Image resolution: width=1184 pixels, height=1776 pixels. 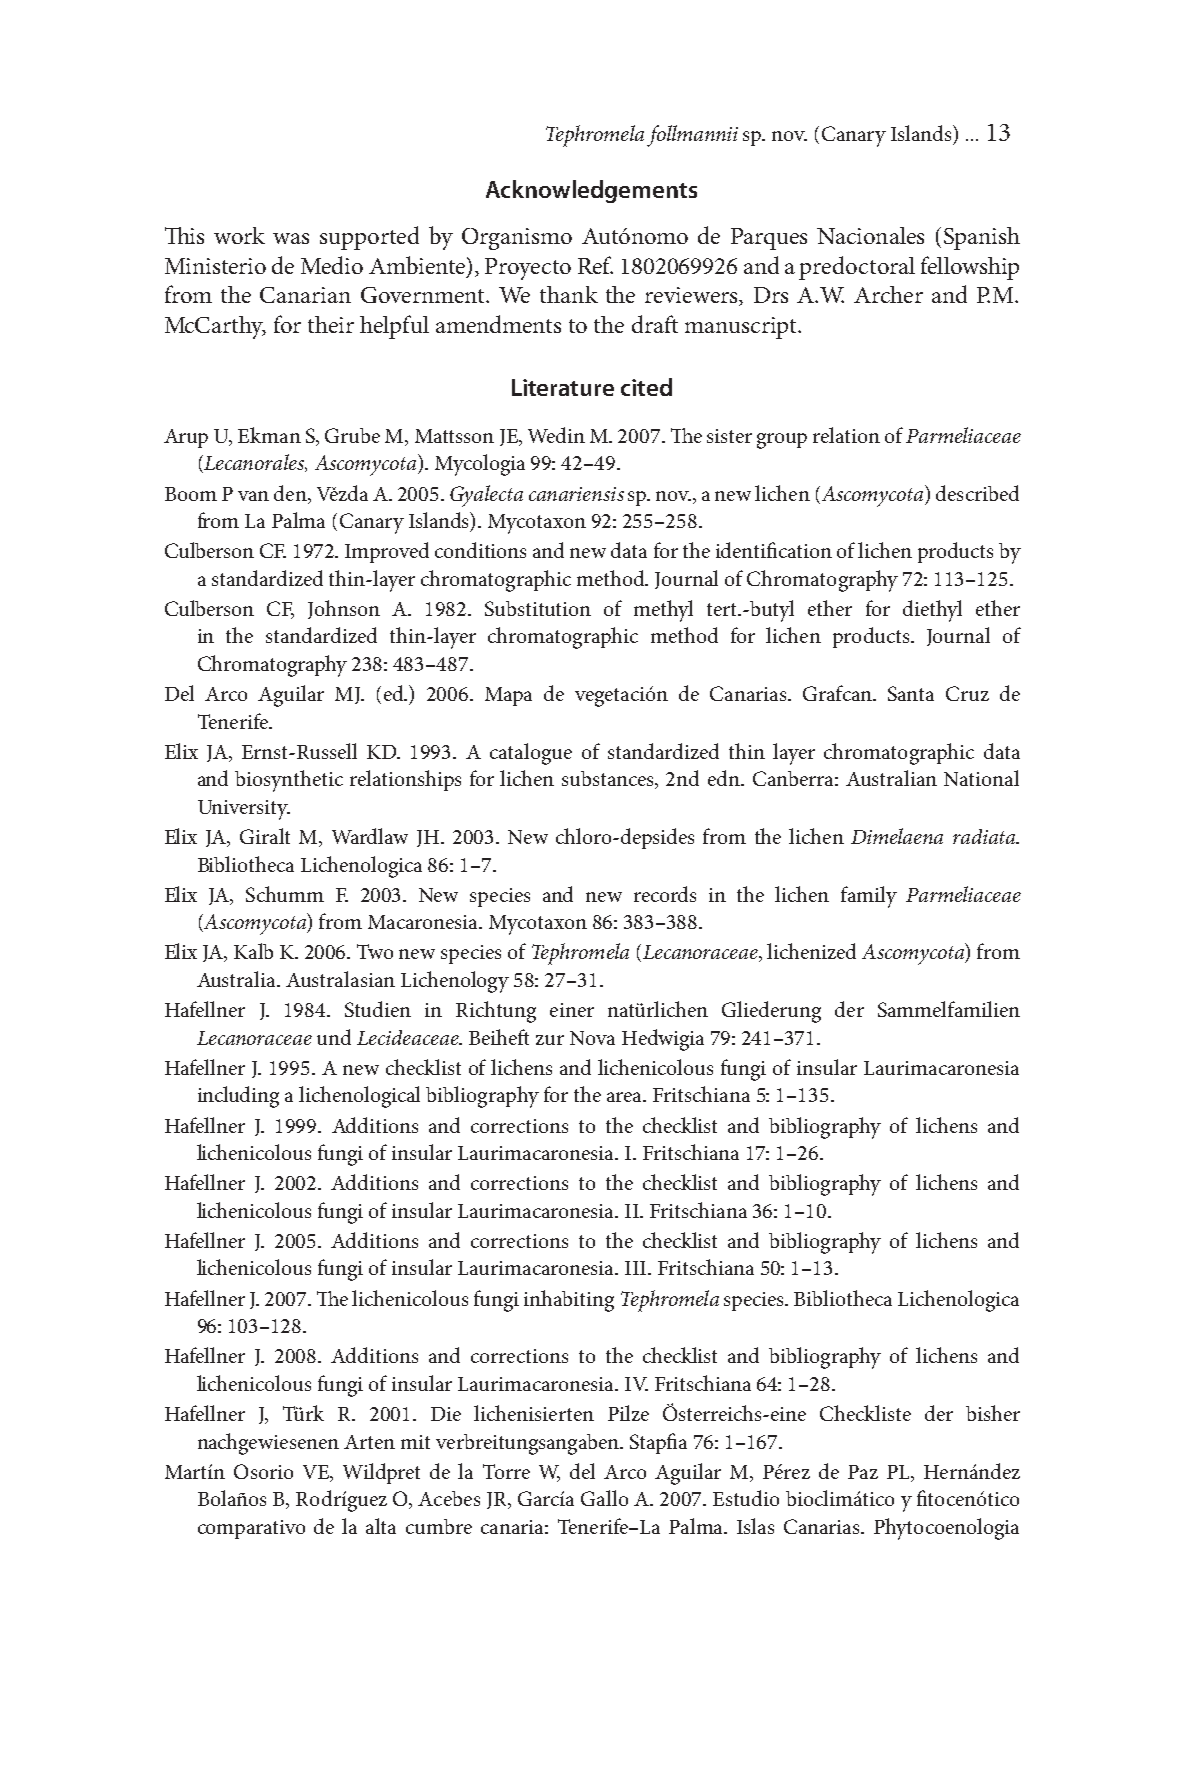 I want to click on family, so click(x=869, y=897).
